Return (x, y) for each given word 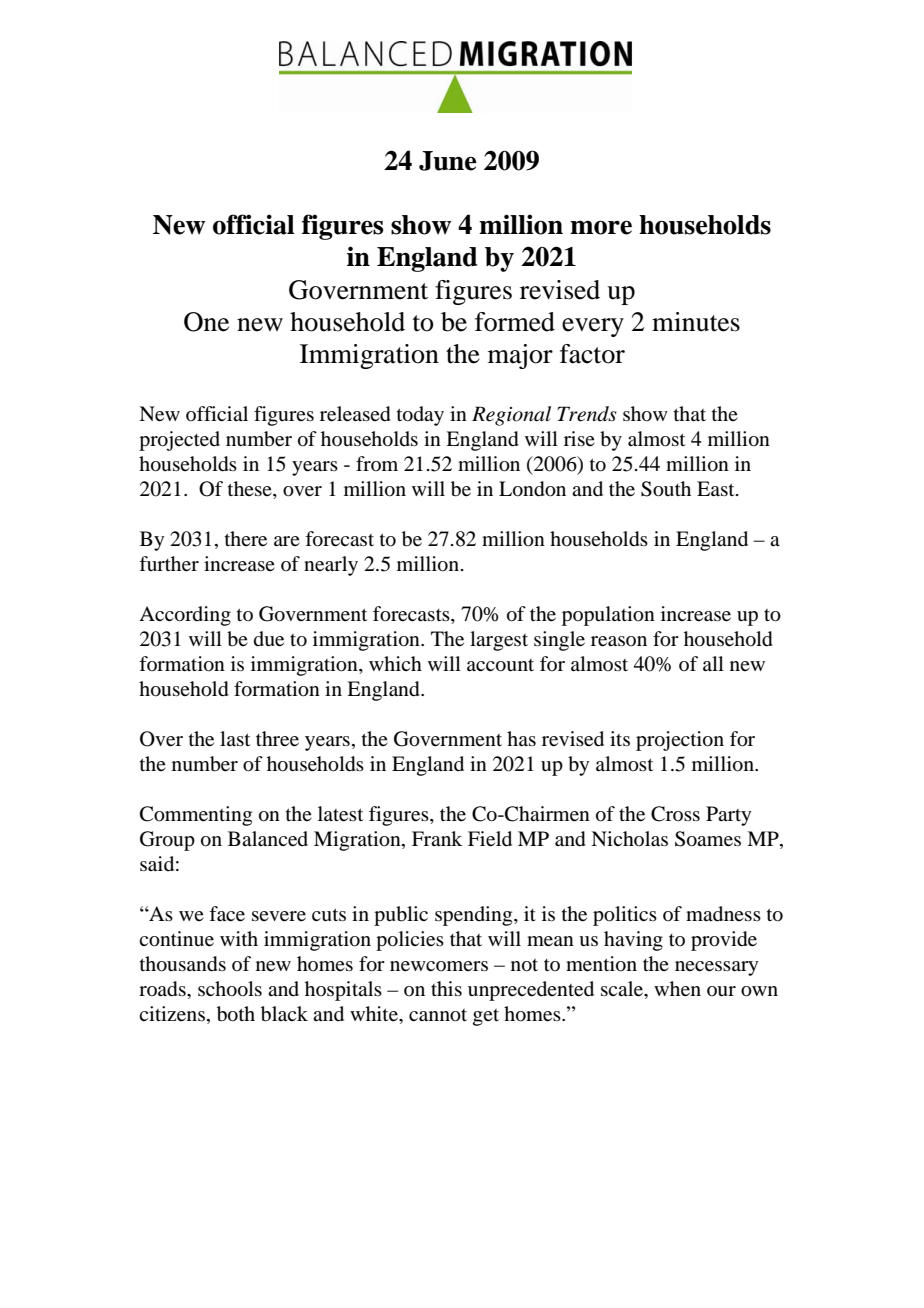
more (601, 227)
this (446, 988)
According (185, 616)
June (447, 161)
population (608, 616)
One (206, 322)
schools (230, 989)
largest (499, 641)
